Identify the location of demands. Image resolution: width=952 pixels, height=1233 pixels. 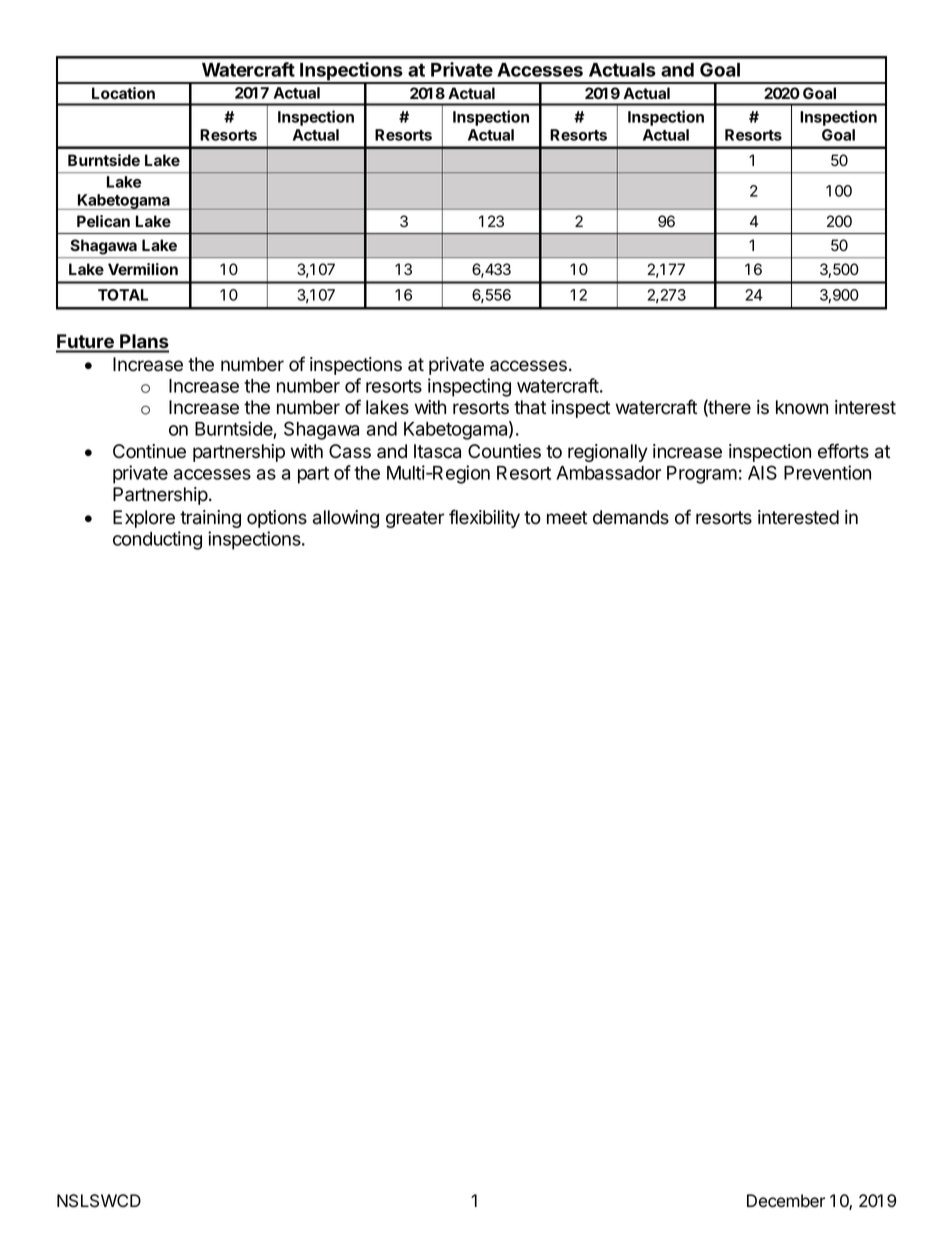
(631, 517).
